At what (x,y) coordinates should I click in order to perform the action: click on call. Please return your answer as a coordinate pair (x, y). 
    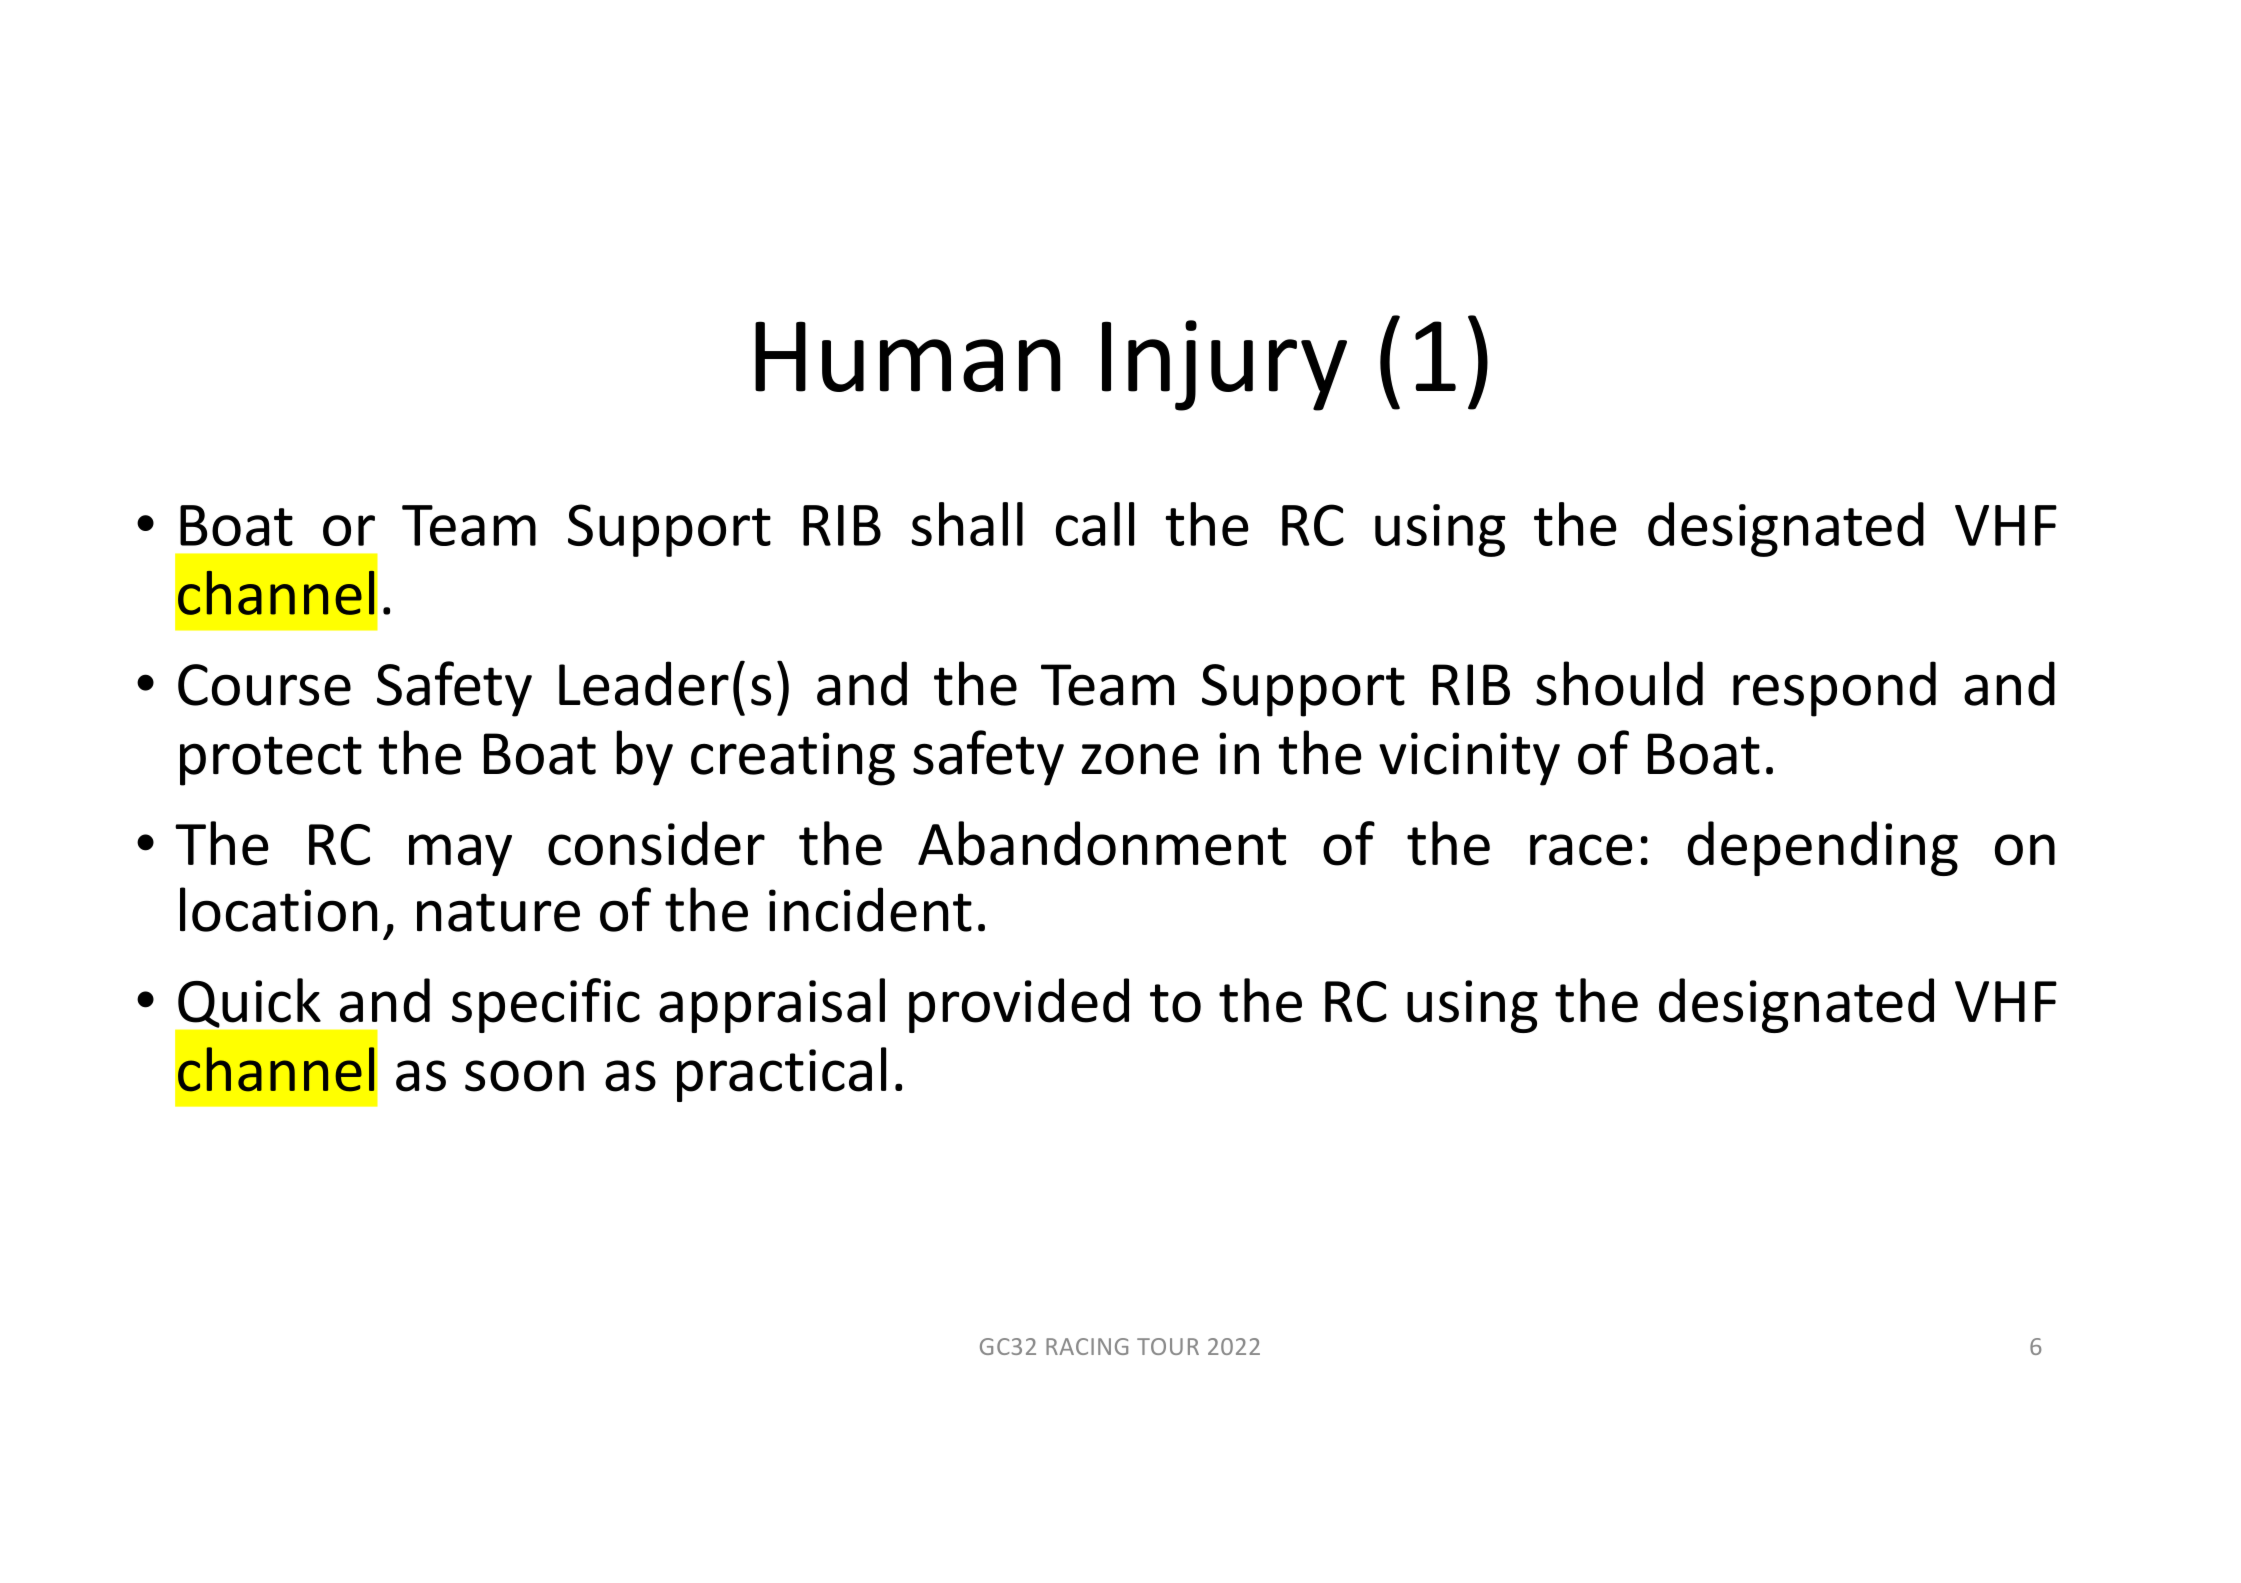
    Looking at the image, I should click on (1095, 524).
